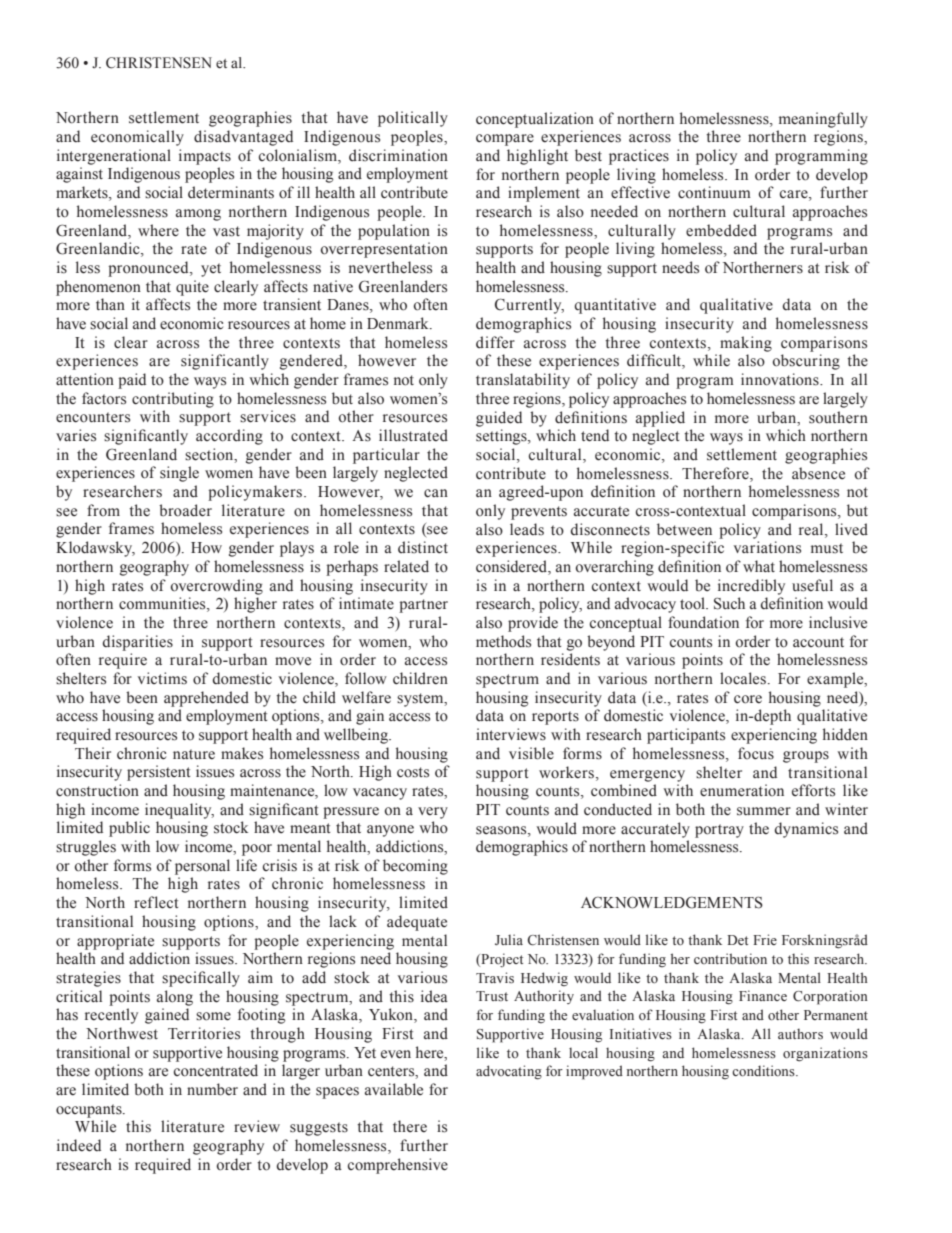 This screenshot has height=1233, width=952. What do you see at coordinates (818, 473) in the screenshot?
I see `absence` at bounding box center [818, 473].
